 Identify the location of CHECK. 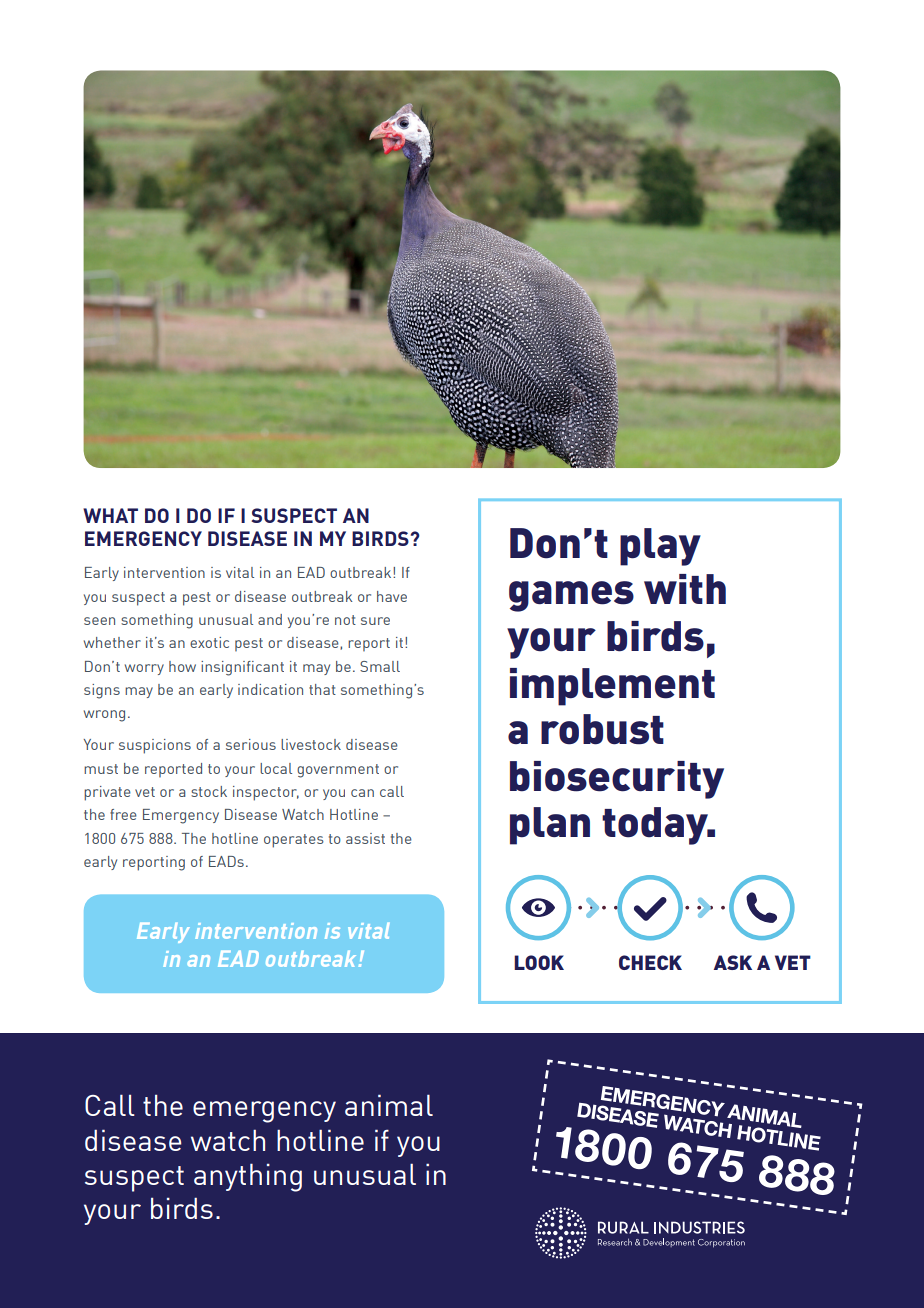
(650, 962).
